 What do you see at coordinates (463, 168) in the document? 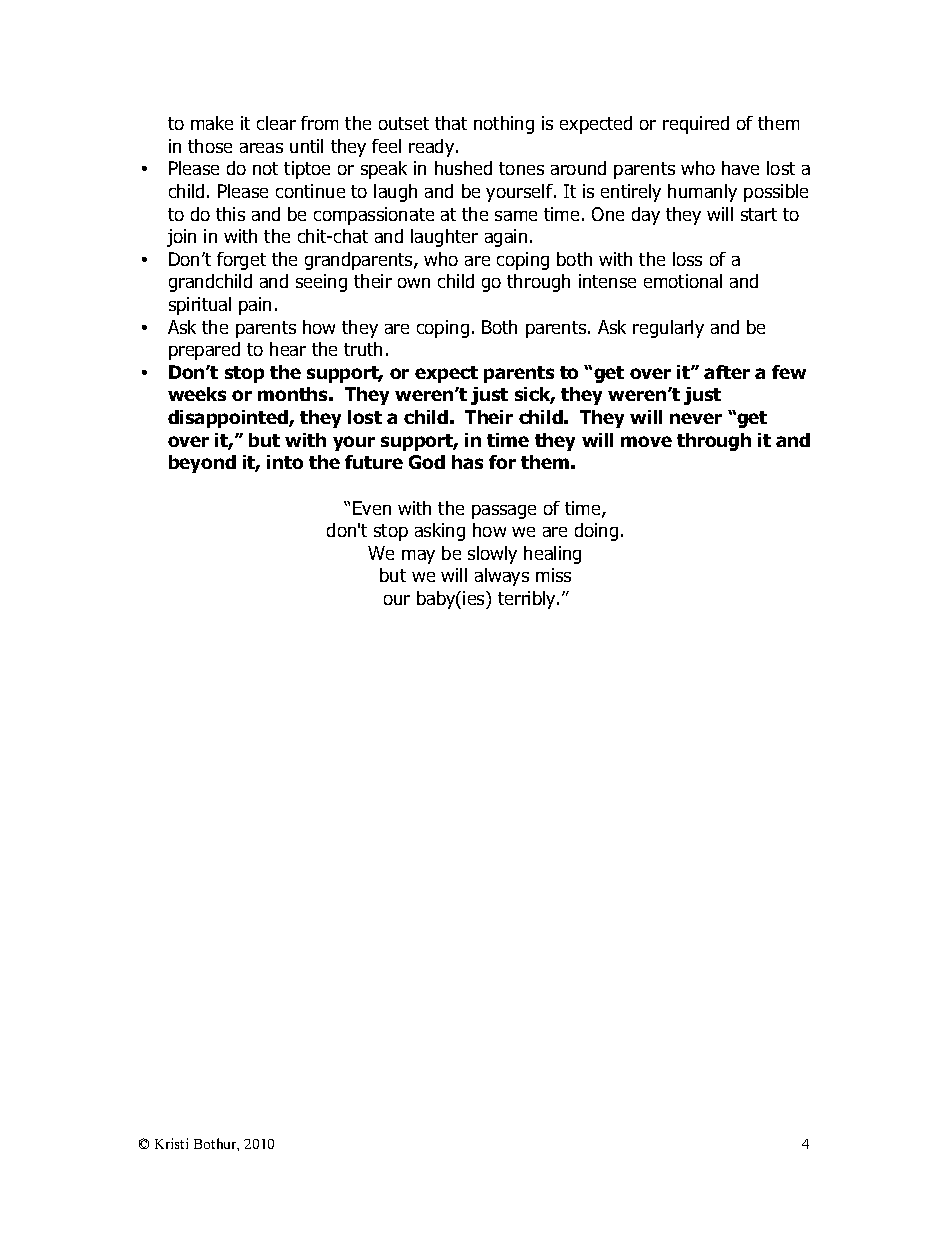
I see `hushed` at bounding box center [463, 168].
